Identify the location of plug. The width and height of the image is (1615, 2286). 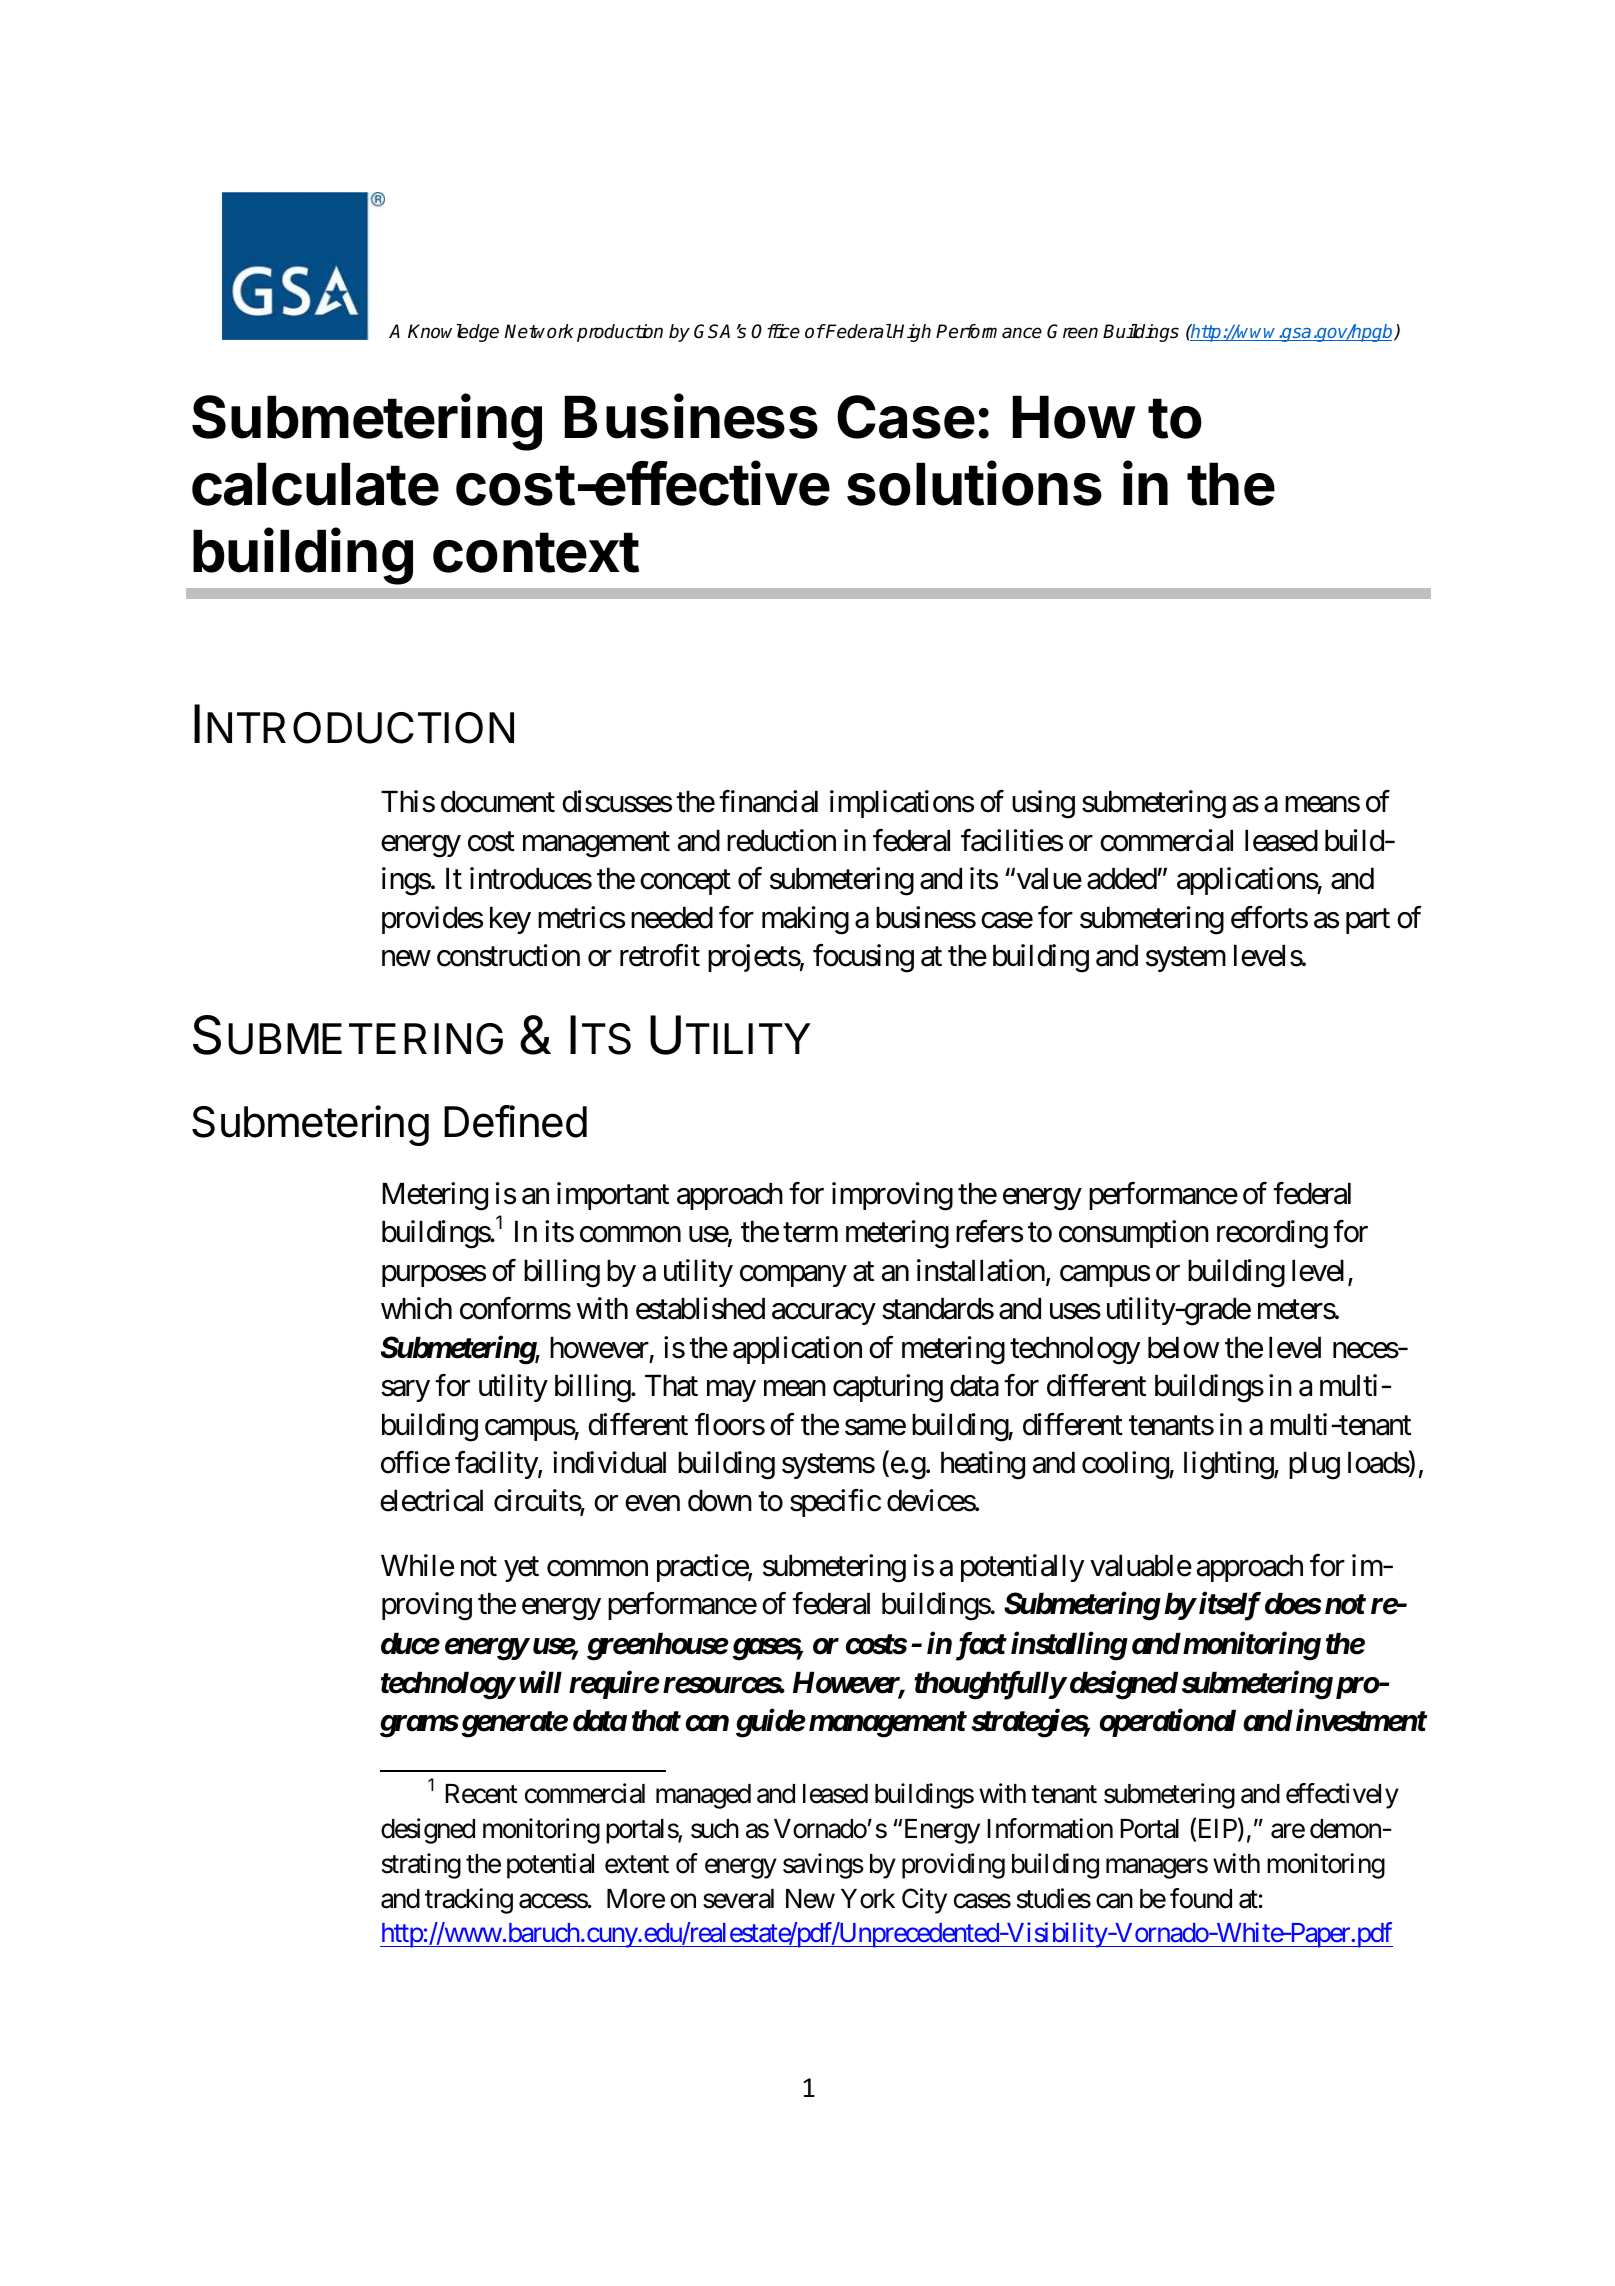
(1314, 1465).
